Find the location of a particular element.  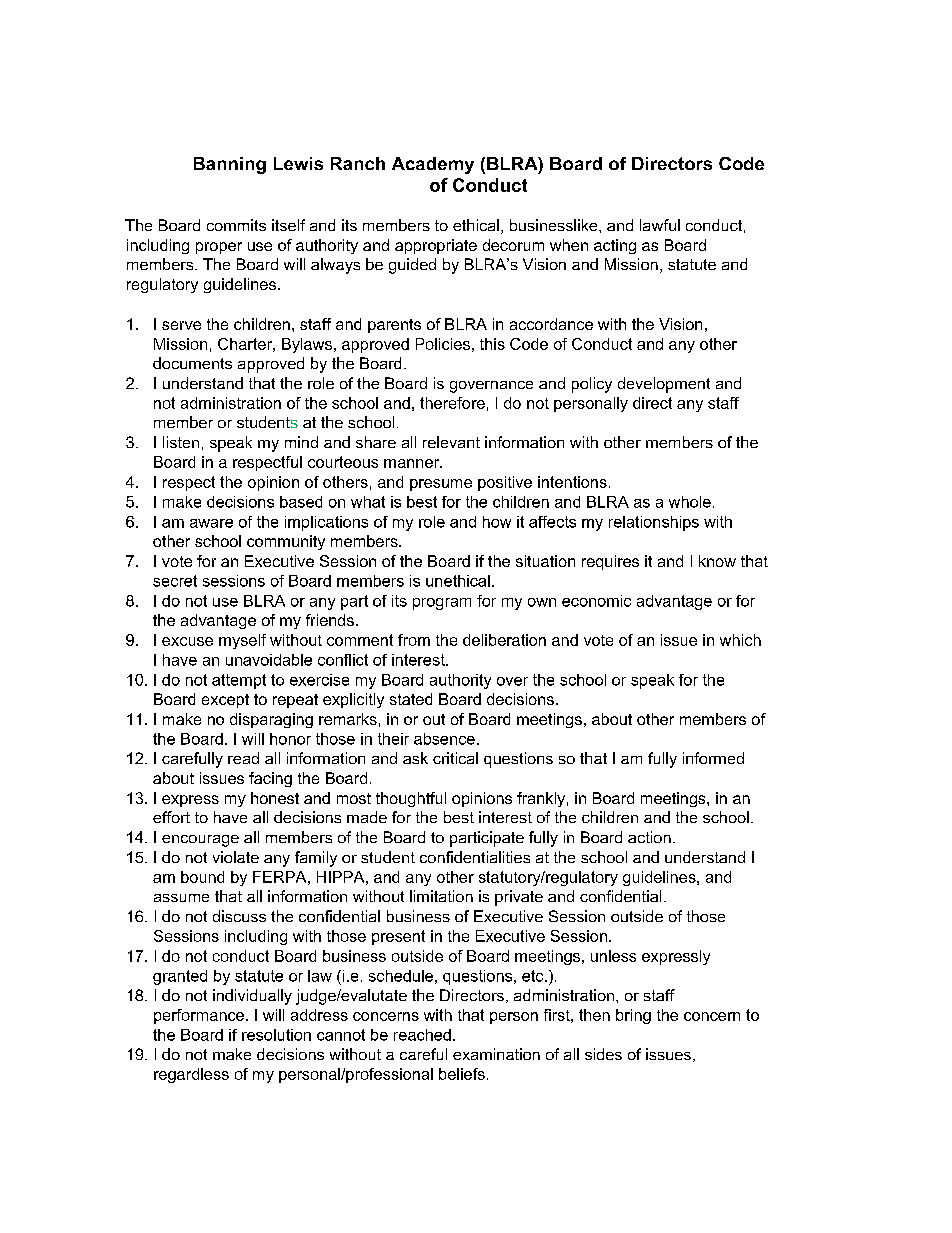

program is located at coordinates (442, 604).
